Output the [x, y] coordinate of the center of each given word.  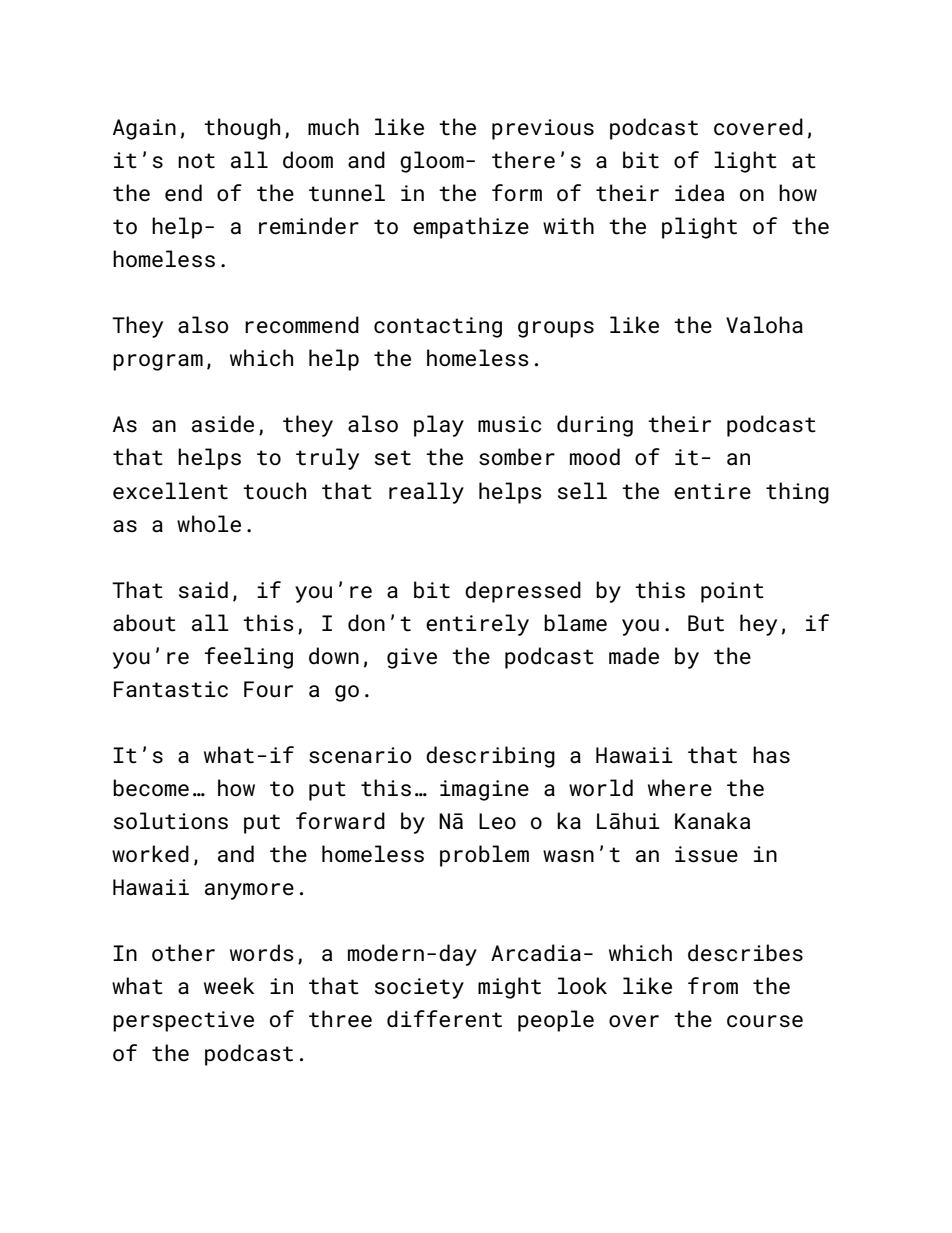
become [151, 788]
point [732, 592]
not [196, 161]
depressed [523, 592]
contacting [438, 327]
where [680, 788]
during [595, 426]
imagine [484, 790]
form [517, 193]
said [203, 590]
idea [699, 193]
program [158, 362]
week [229, 986]
